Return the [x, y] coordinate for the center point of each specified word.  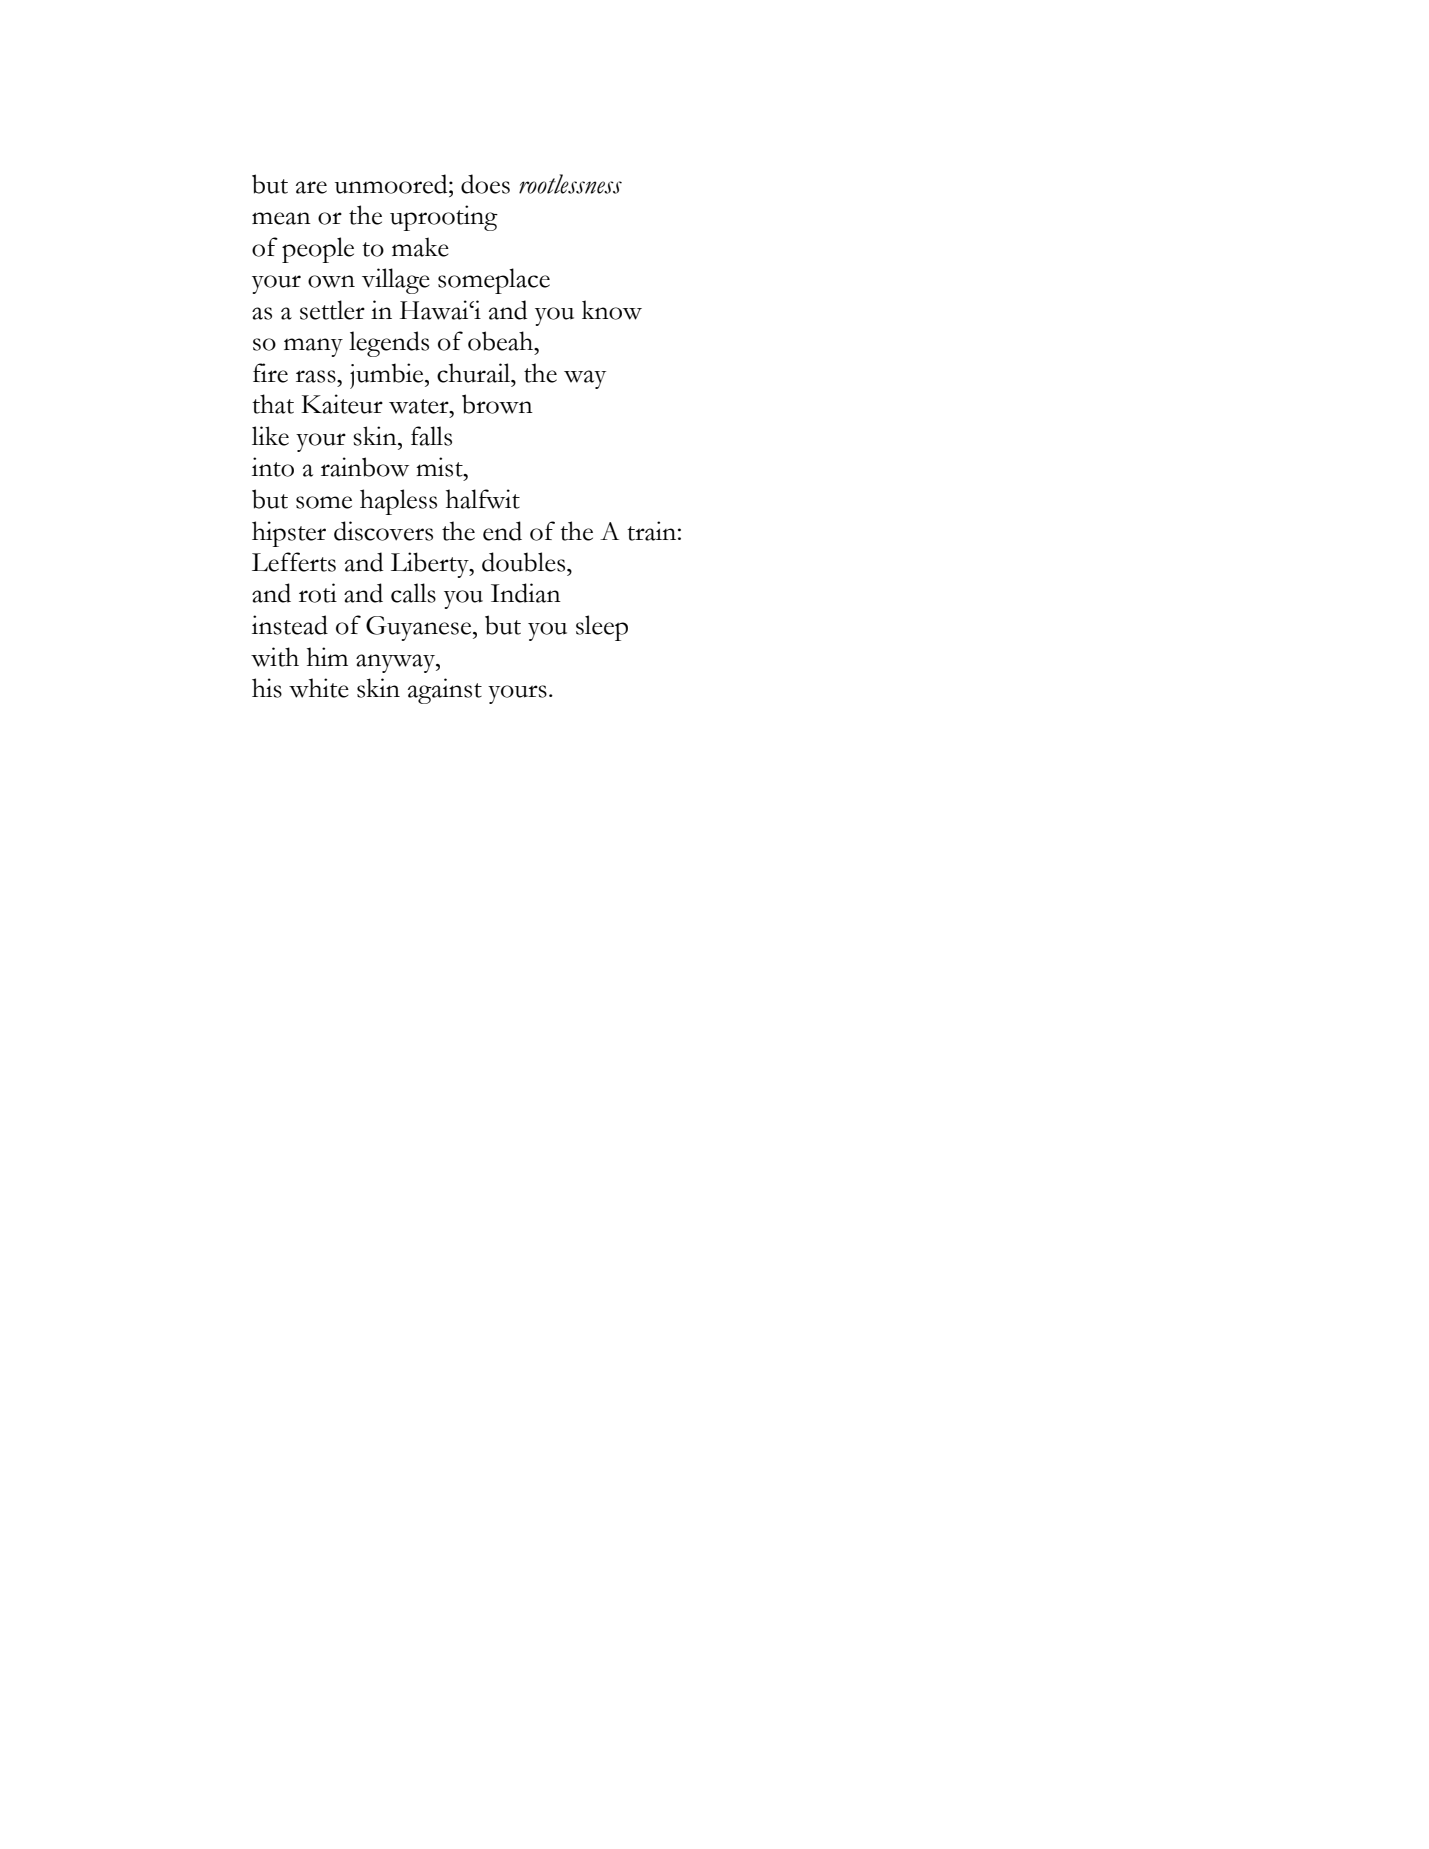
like [270, 436]
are [311, 187]
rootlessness [570, 184]
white [319, 688]
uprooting [444, 218]
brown [497, 404]
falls [431, 436]
